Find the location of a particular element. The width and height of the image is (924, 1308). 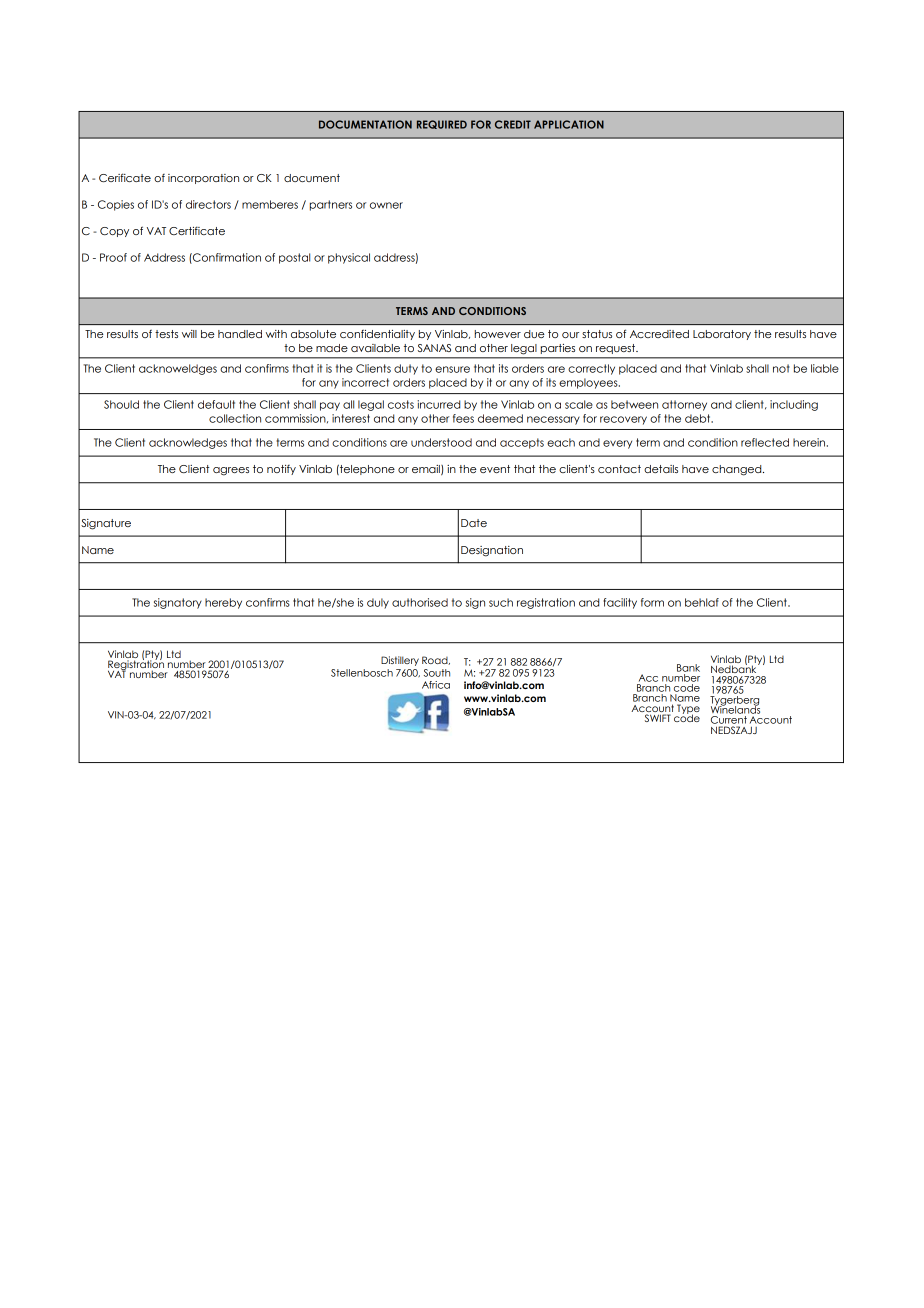

incorporation is located at coordinates (203, 179).
